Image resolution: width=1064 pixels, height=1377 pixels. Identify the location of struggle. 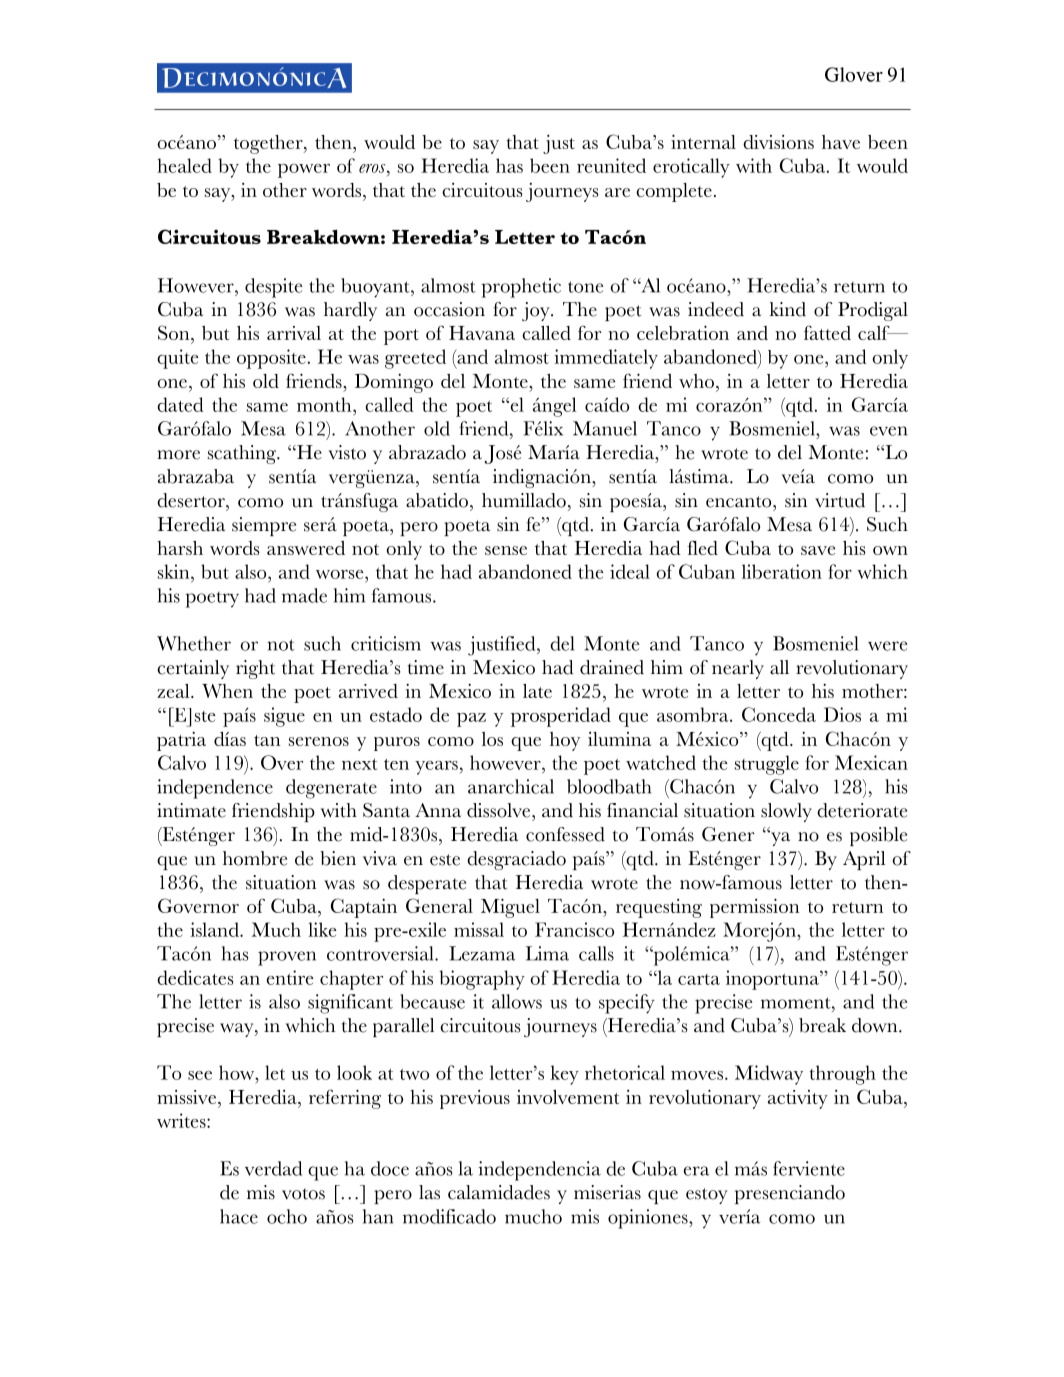
(767, 765).
